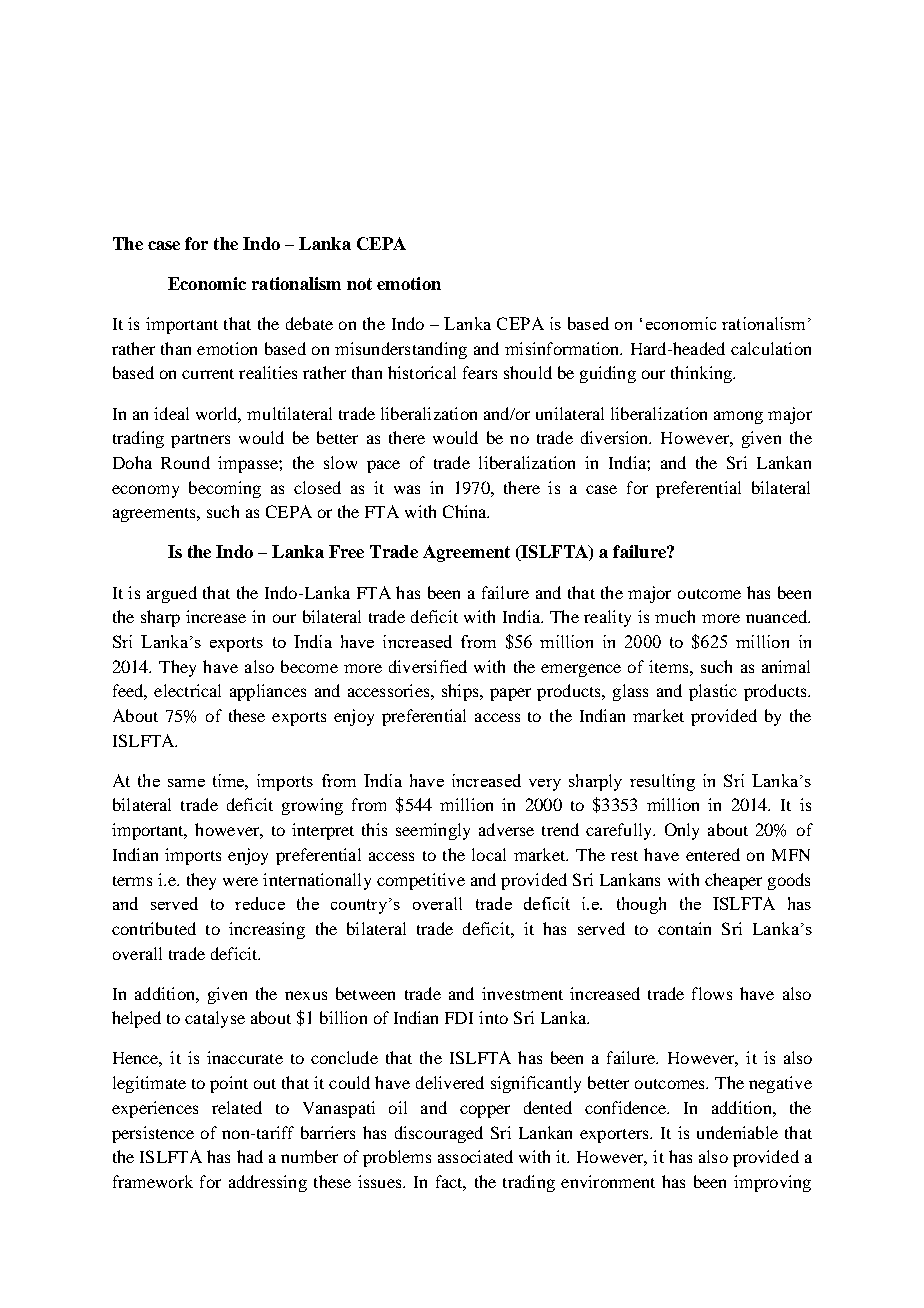  Describe the element at coordinates (208, 374) in the document. I see `current` at that location.
